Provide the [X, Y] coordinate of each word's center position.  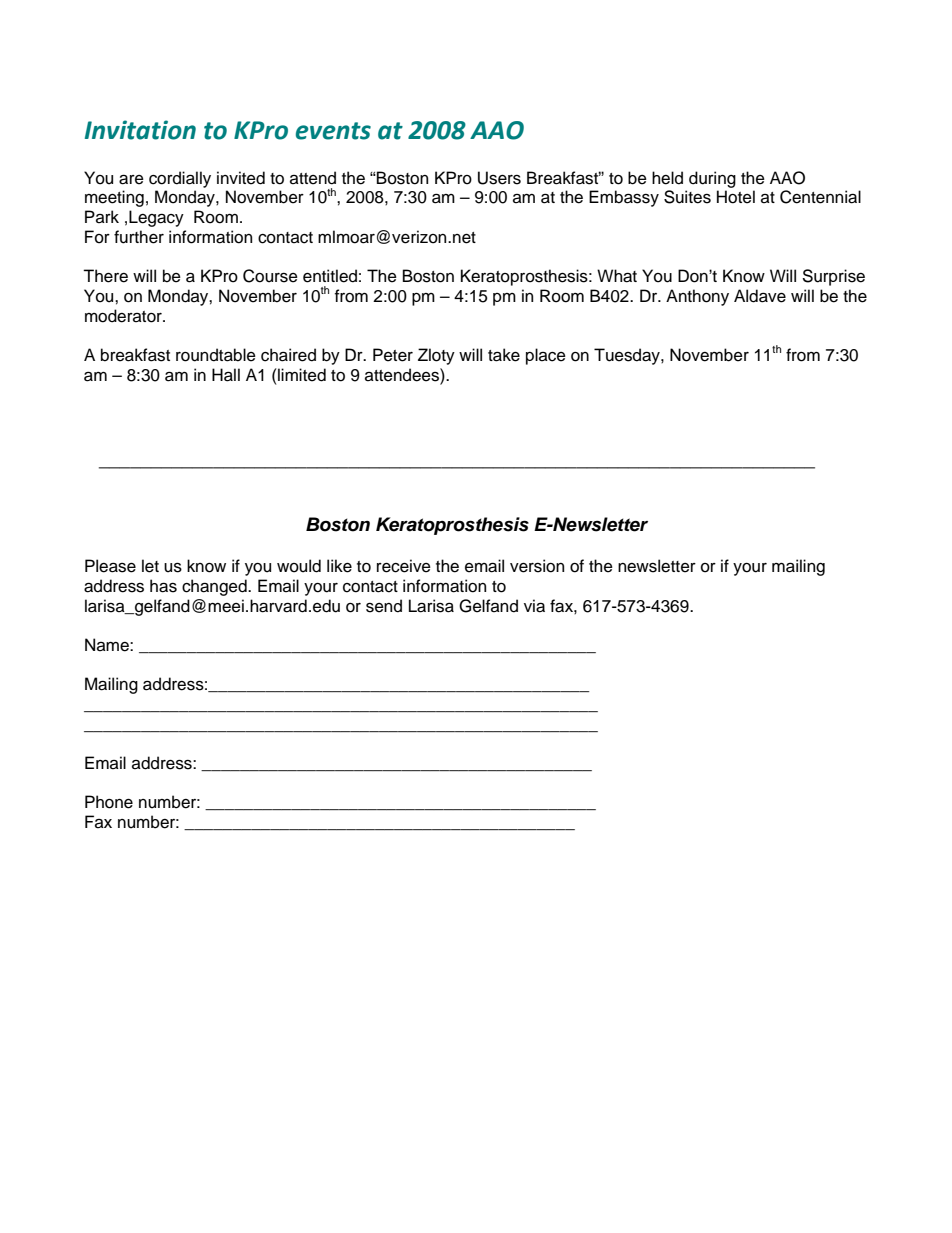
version [537, 566]
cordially [180, 179]
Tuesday [628, 356]
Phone [109, 802]
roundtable [216, 355]
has [163, 586]
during [712, 179]
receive [404, 566]
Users [499, 178]
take [504, 355]
